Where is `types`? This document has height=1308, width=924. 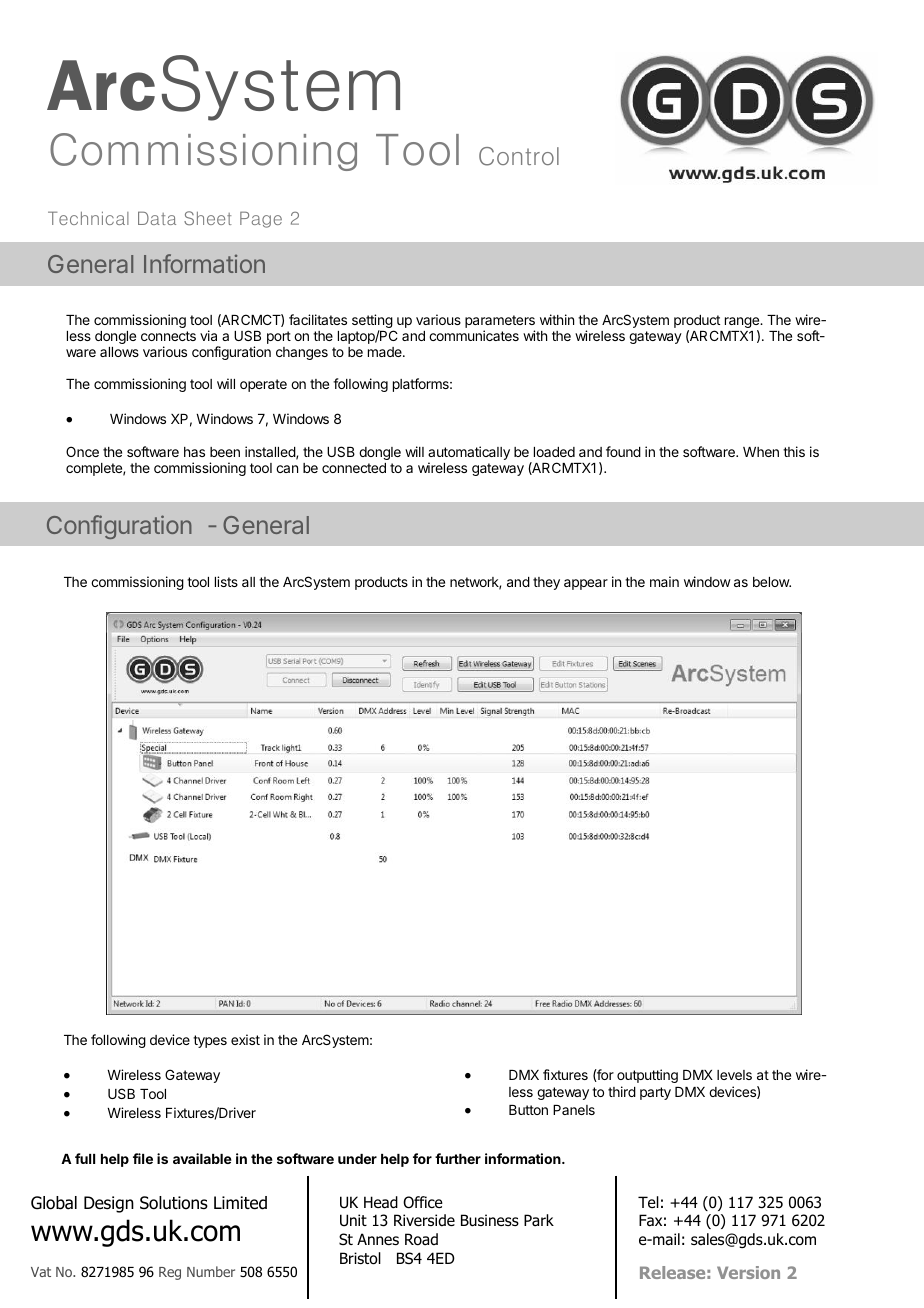
types is located at coordinates (210, 1041).
